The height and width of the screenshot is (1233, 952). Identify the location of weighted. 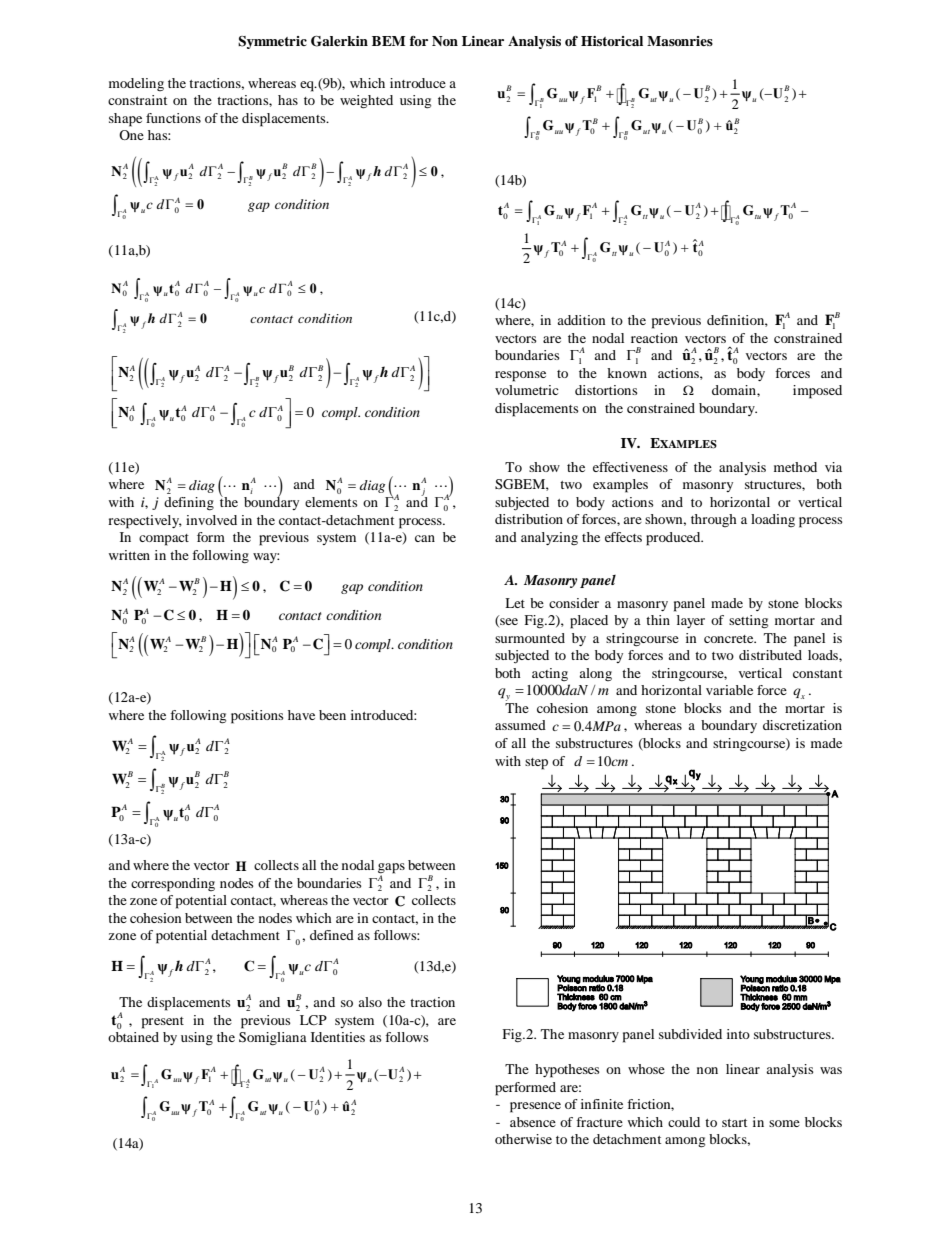
(366, 102).
